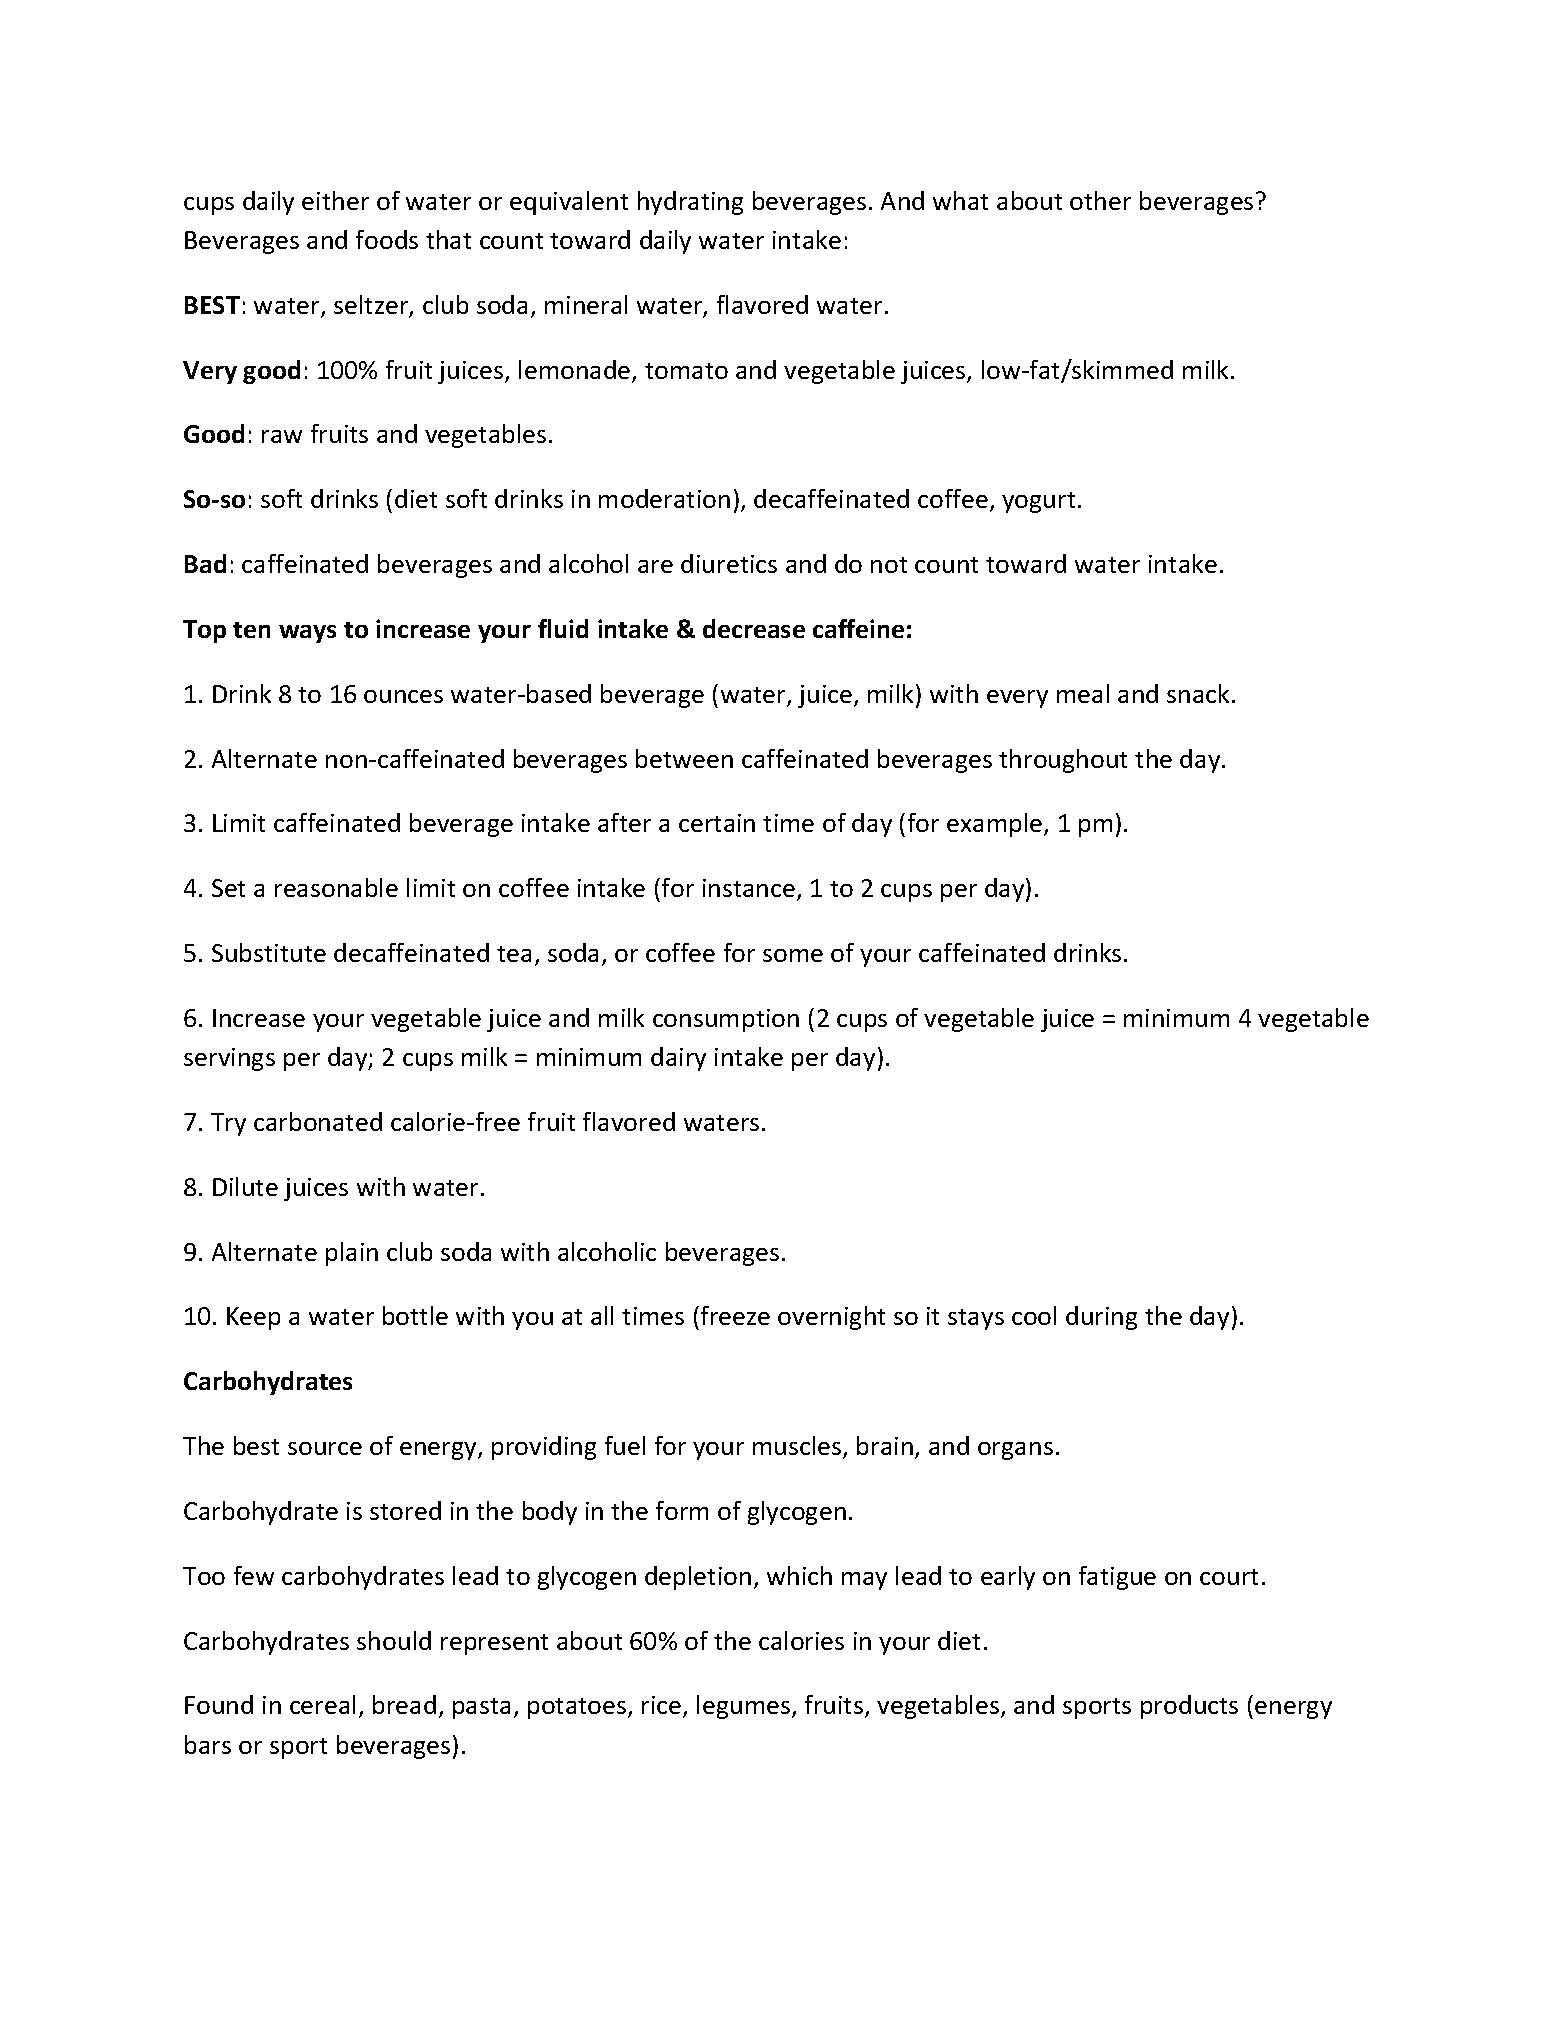 The width and height of the page is (1559, 2017). What do you see at coordinates (996, 825) in the page?
I see `example` at bounding box center [996, 825].
